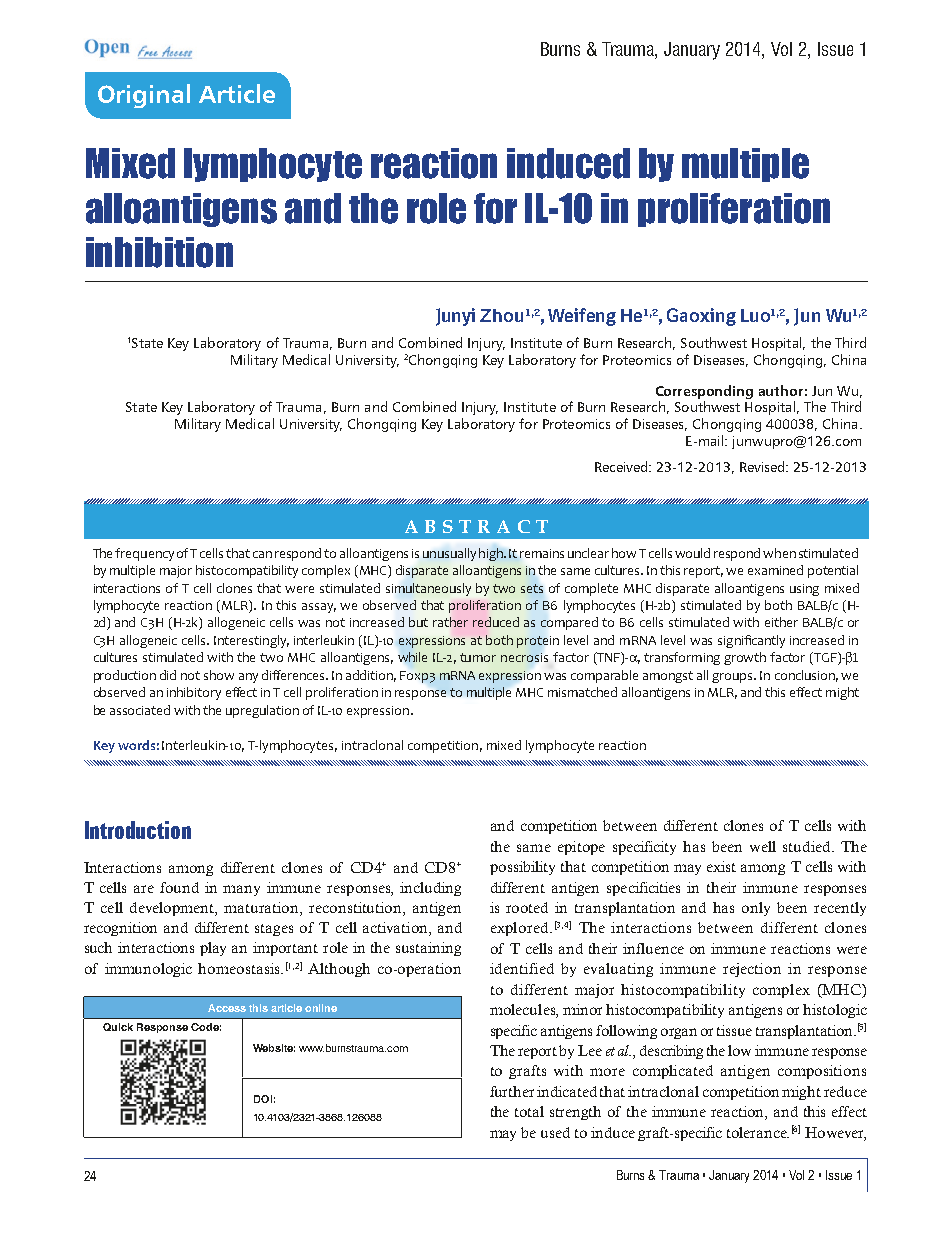  Describe the element at coordinates (144, 96) in the page. I see `Original` at that location.
